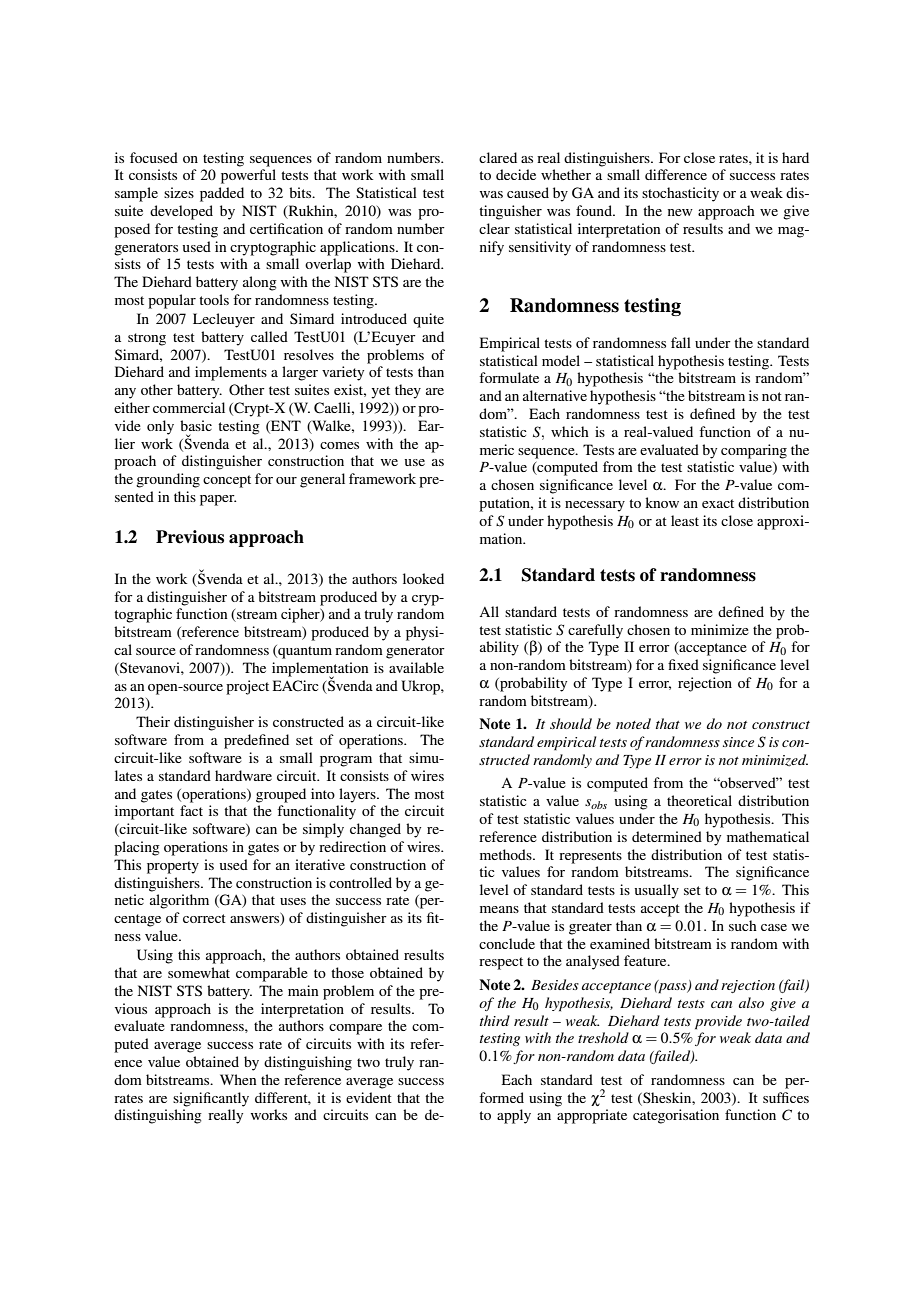 Image resolution: width=924 pixels, height=1308 pixels. What do you see at coordinates (408, 391) in the page?
I see `they` at bounding box center [408, 391].
